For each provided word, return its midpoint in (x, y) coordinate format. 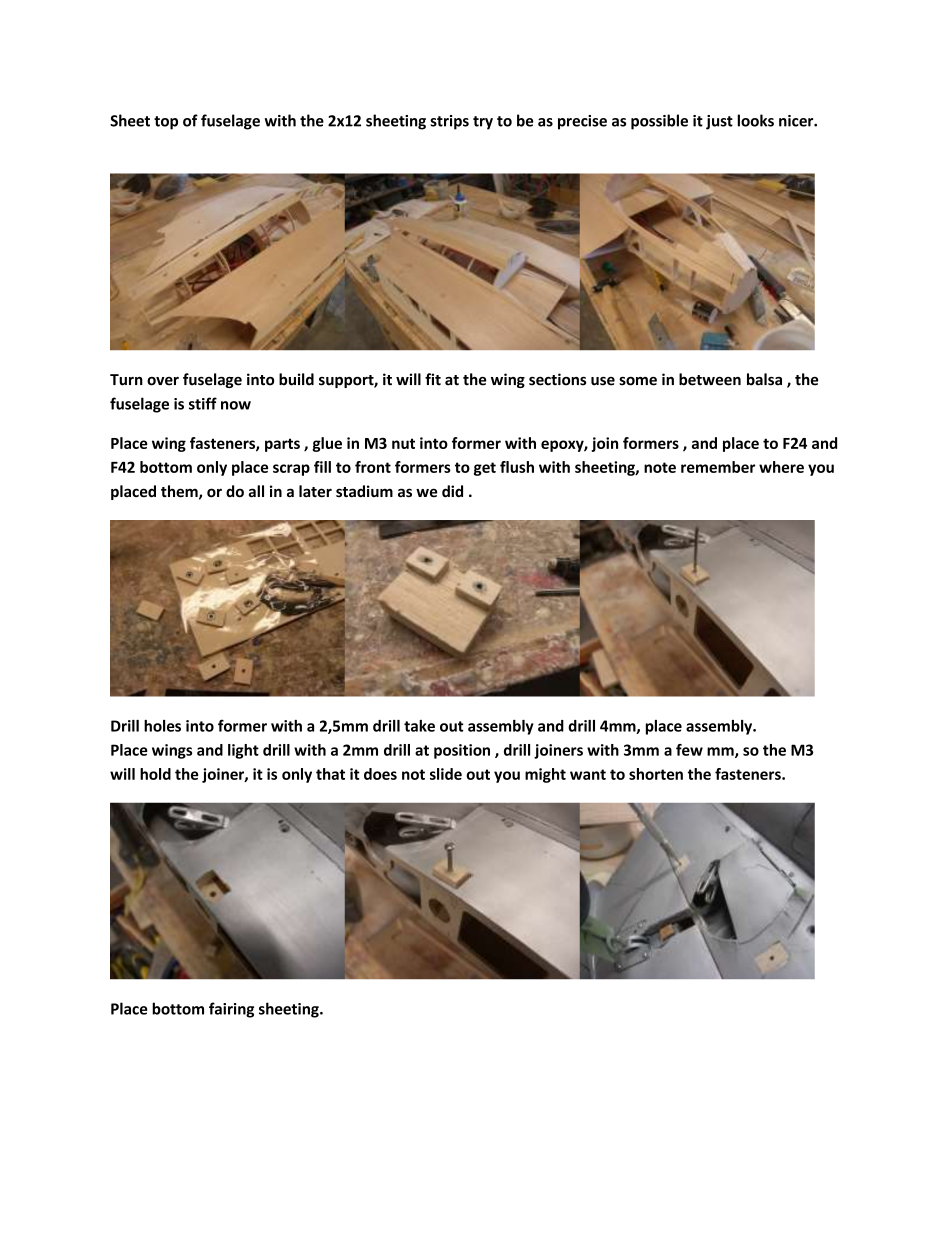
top (166, 123)
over (163, 381)
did (452, 491)
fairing (231, 1010)
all (256, 491)
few (689, 750)
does (380, 774)
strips (449, 122)
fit (433, 379)
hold (155, 774)
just (719, 122)
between (710, 379)
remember (718, 467)
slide (446, 774)
